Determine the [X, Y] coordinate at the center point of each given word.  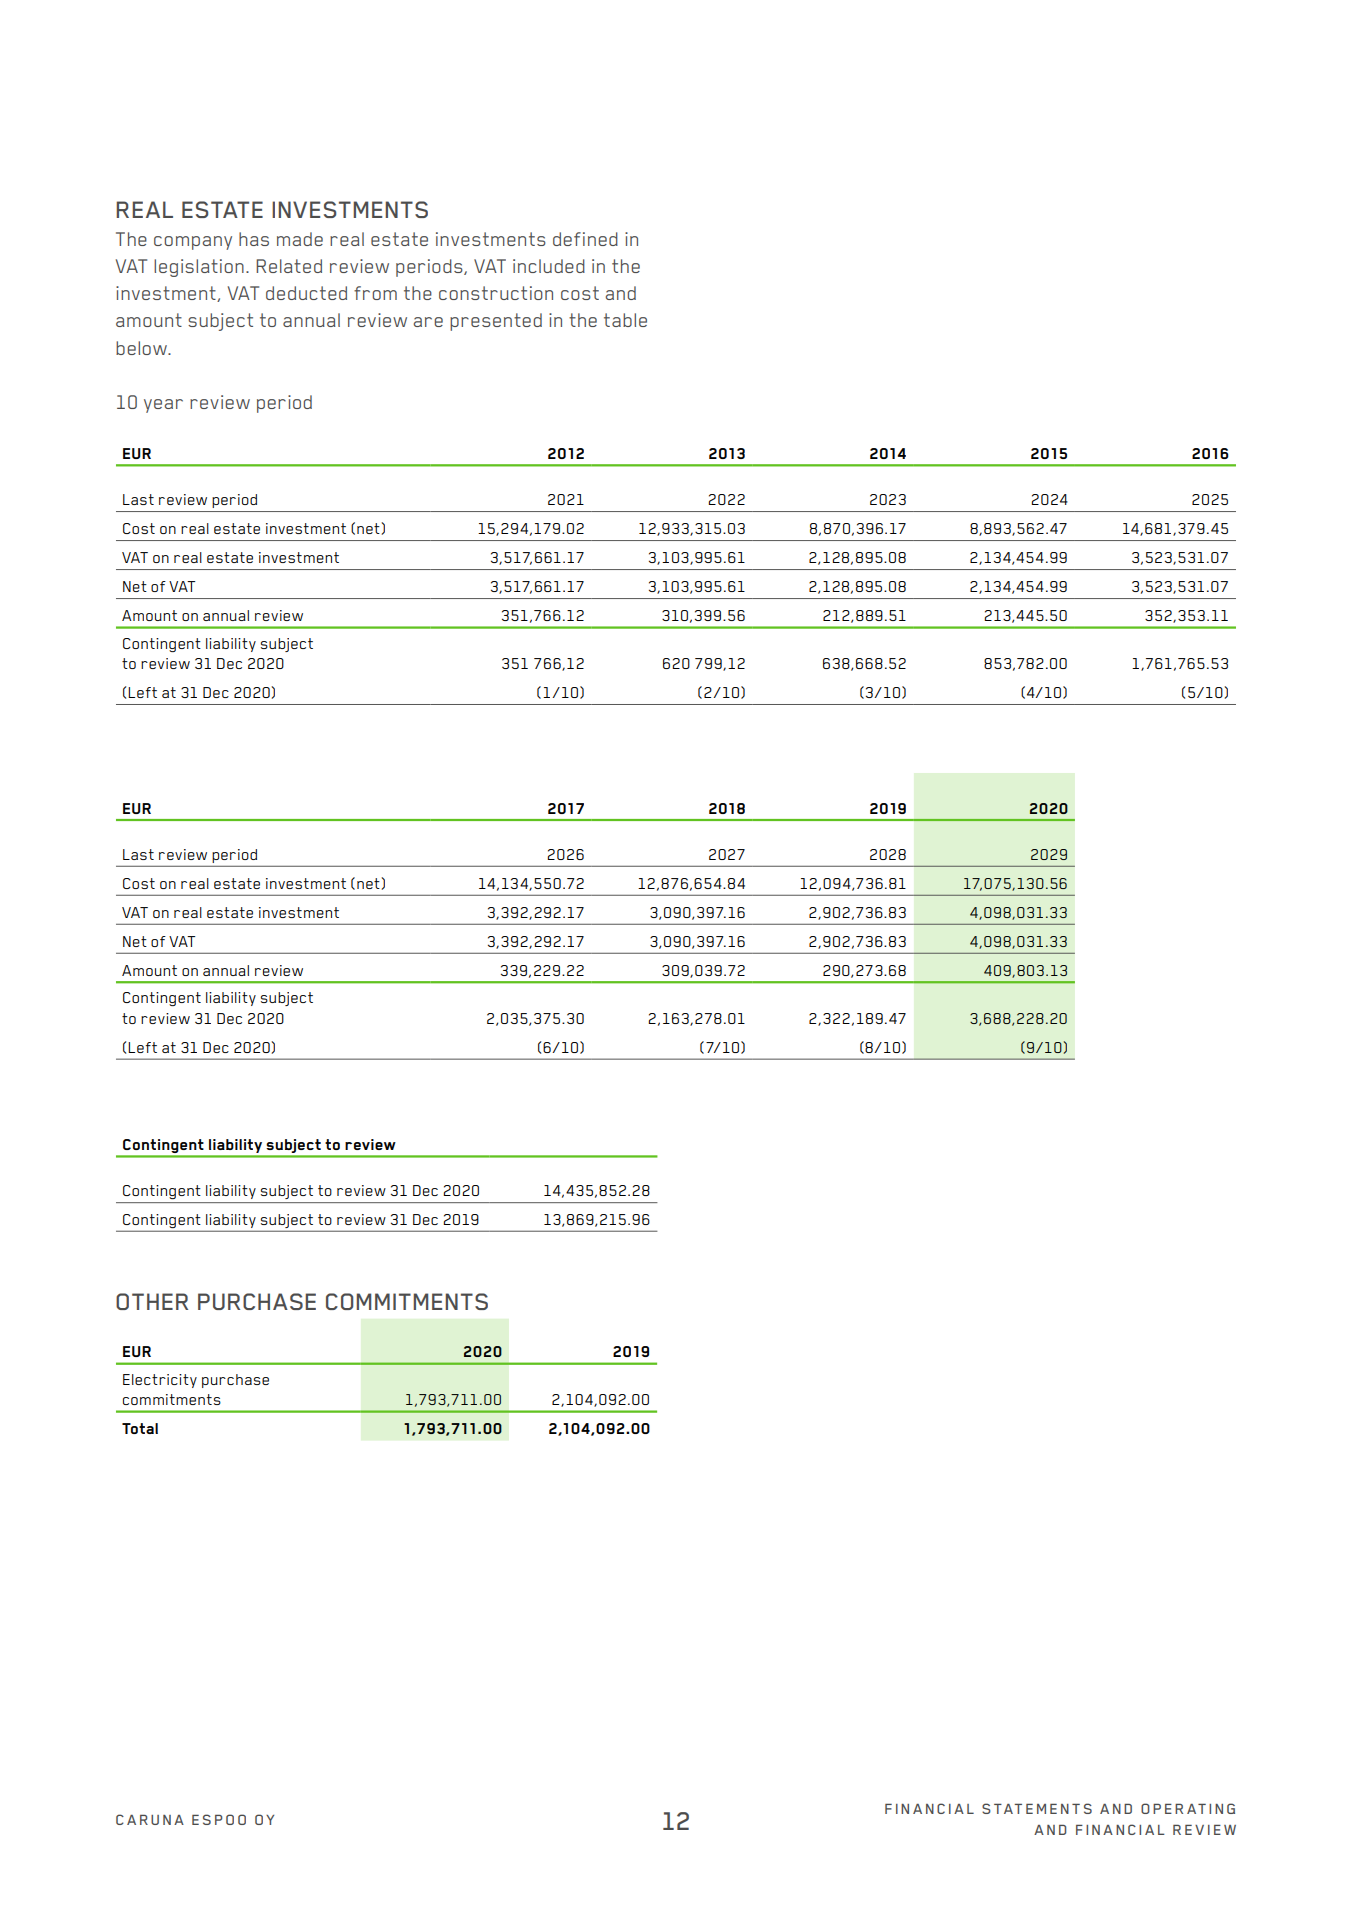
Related [289, 266]
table [625, 320]
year [163, 406]
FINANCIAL [1120, 1829]
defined [585, 239]
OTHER [152, 1301]
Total [140, 1428]
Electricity [160, 1381]
